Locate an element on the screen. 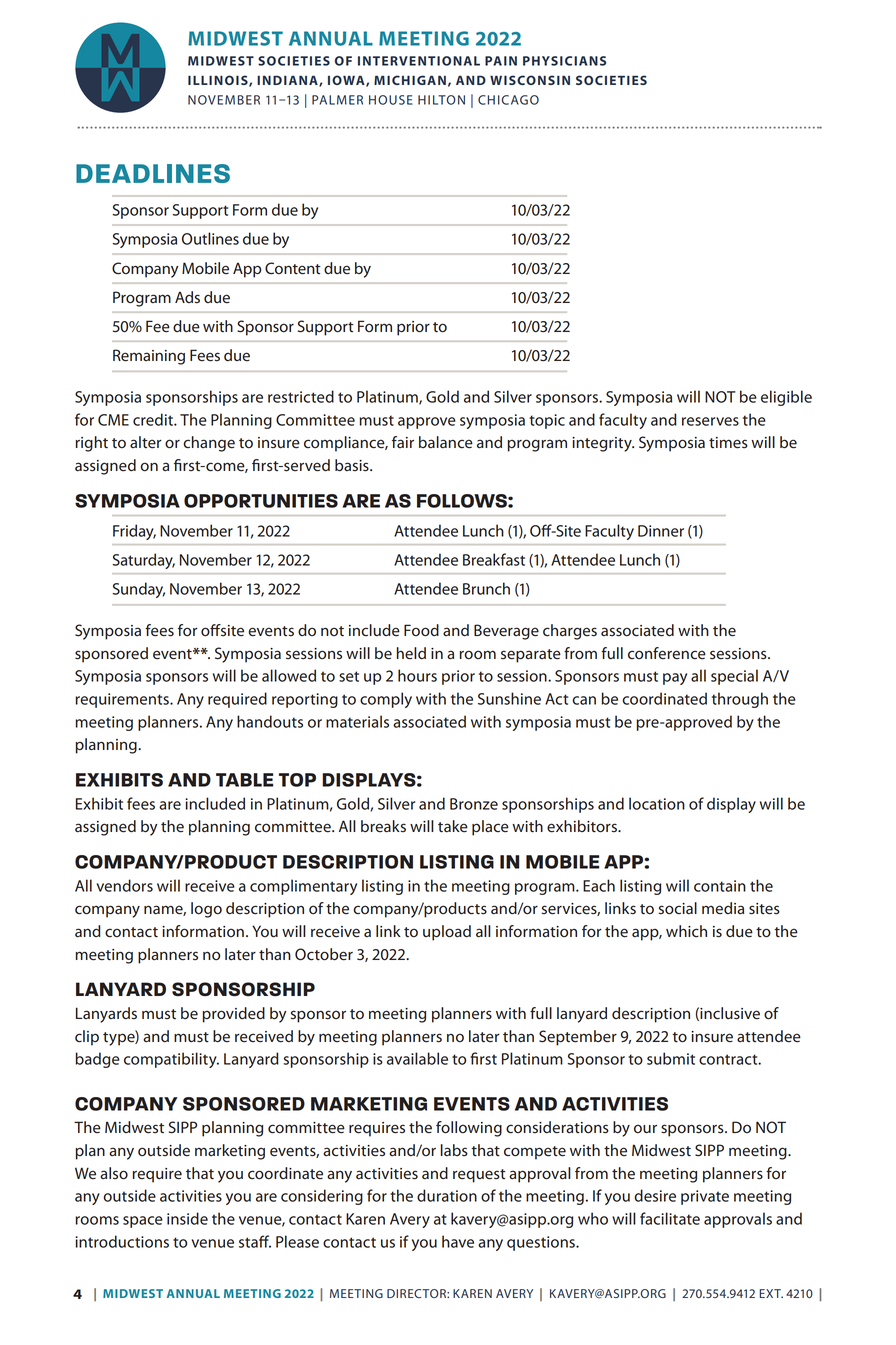 The height and width of the screenshot is (1345, 896). WISCONSIN is located at coordinates (530, 80).
